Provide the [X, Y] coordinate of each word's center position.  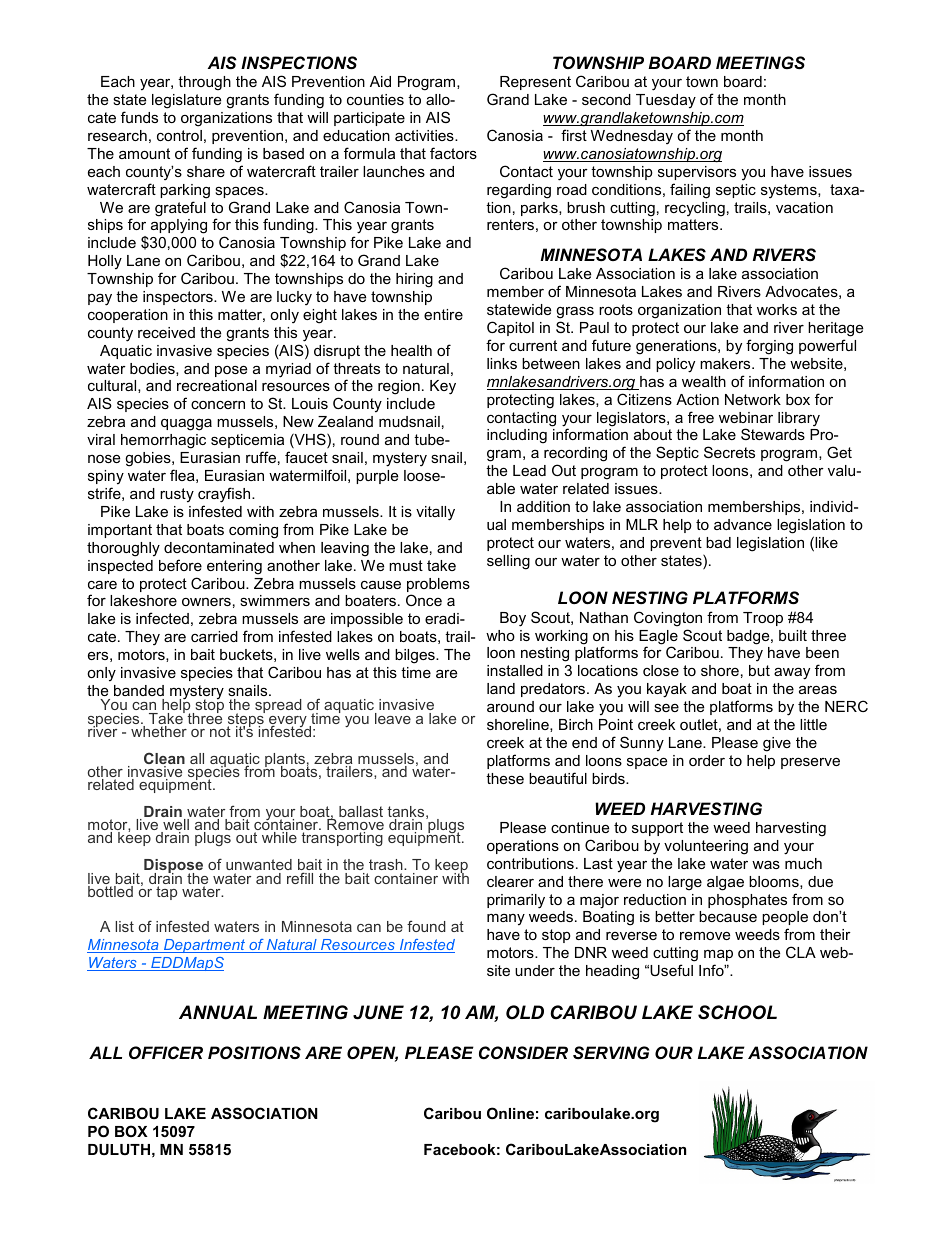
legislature [186, 101]
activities [425, 135]
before [180, 565]
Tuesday [666, 101]
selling [508, 562]
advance [743, 524]
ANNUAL [218, 1012]
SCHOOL [737, 1012]
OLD [525, 1012]
